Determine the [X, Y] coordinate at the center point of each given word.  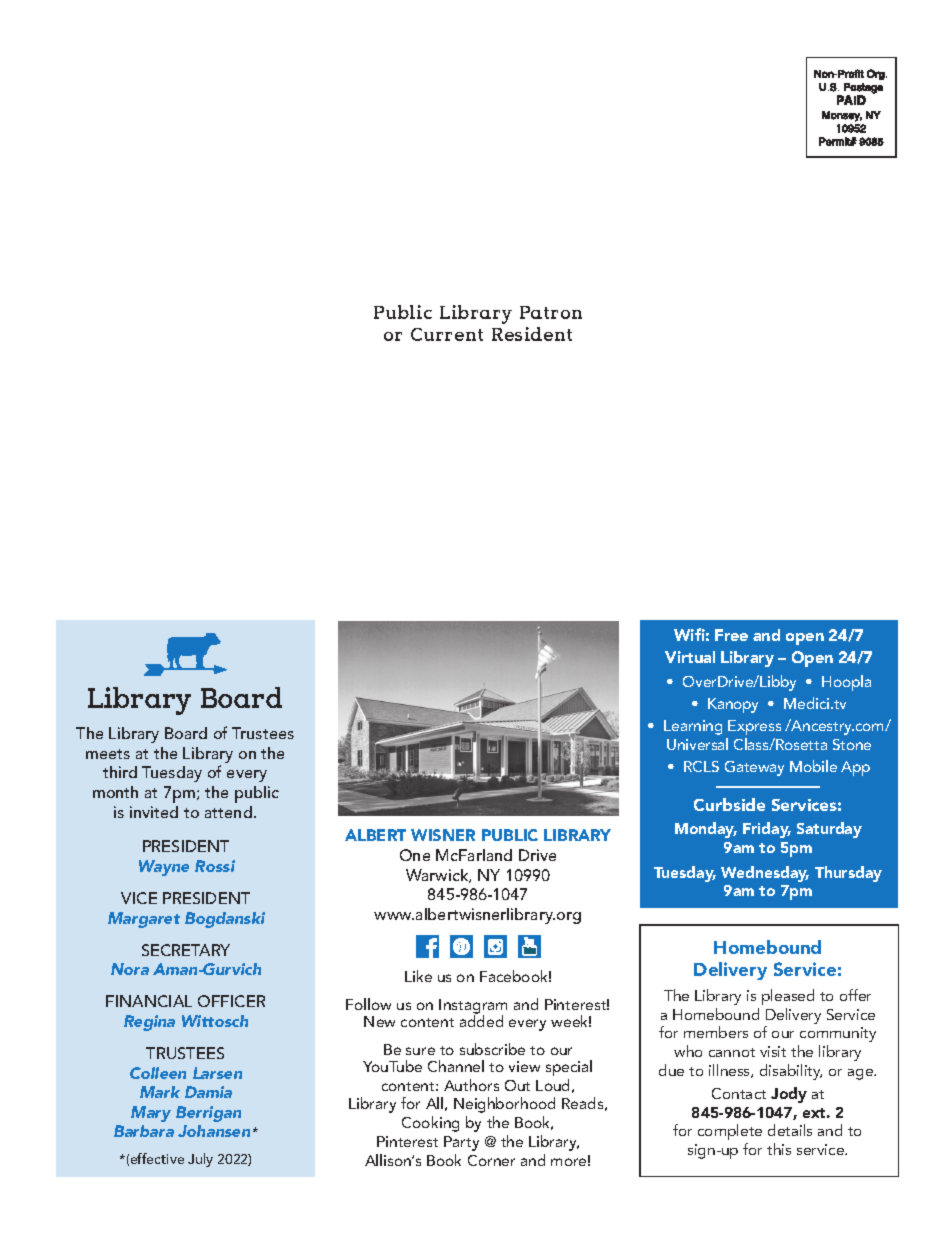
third [120, 772]
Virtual [690, 657]
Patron [551, 312]
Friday [767, 830]
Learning [693, 727]
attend [228, 812]
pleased [788, 997]
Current [447, 334]
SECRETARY [186, 950]
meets [108, 754]
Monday [706, 830]
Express [754, 727]
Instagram [473, 1008]
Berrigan [208, 1114]
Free [731, 635]
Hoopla [846, 683]
